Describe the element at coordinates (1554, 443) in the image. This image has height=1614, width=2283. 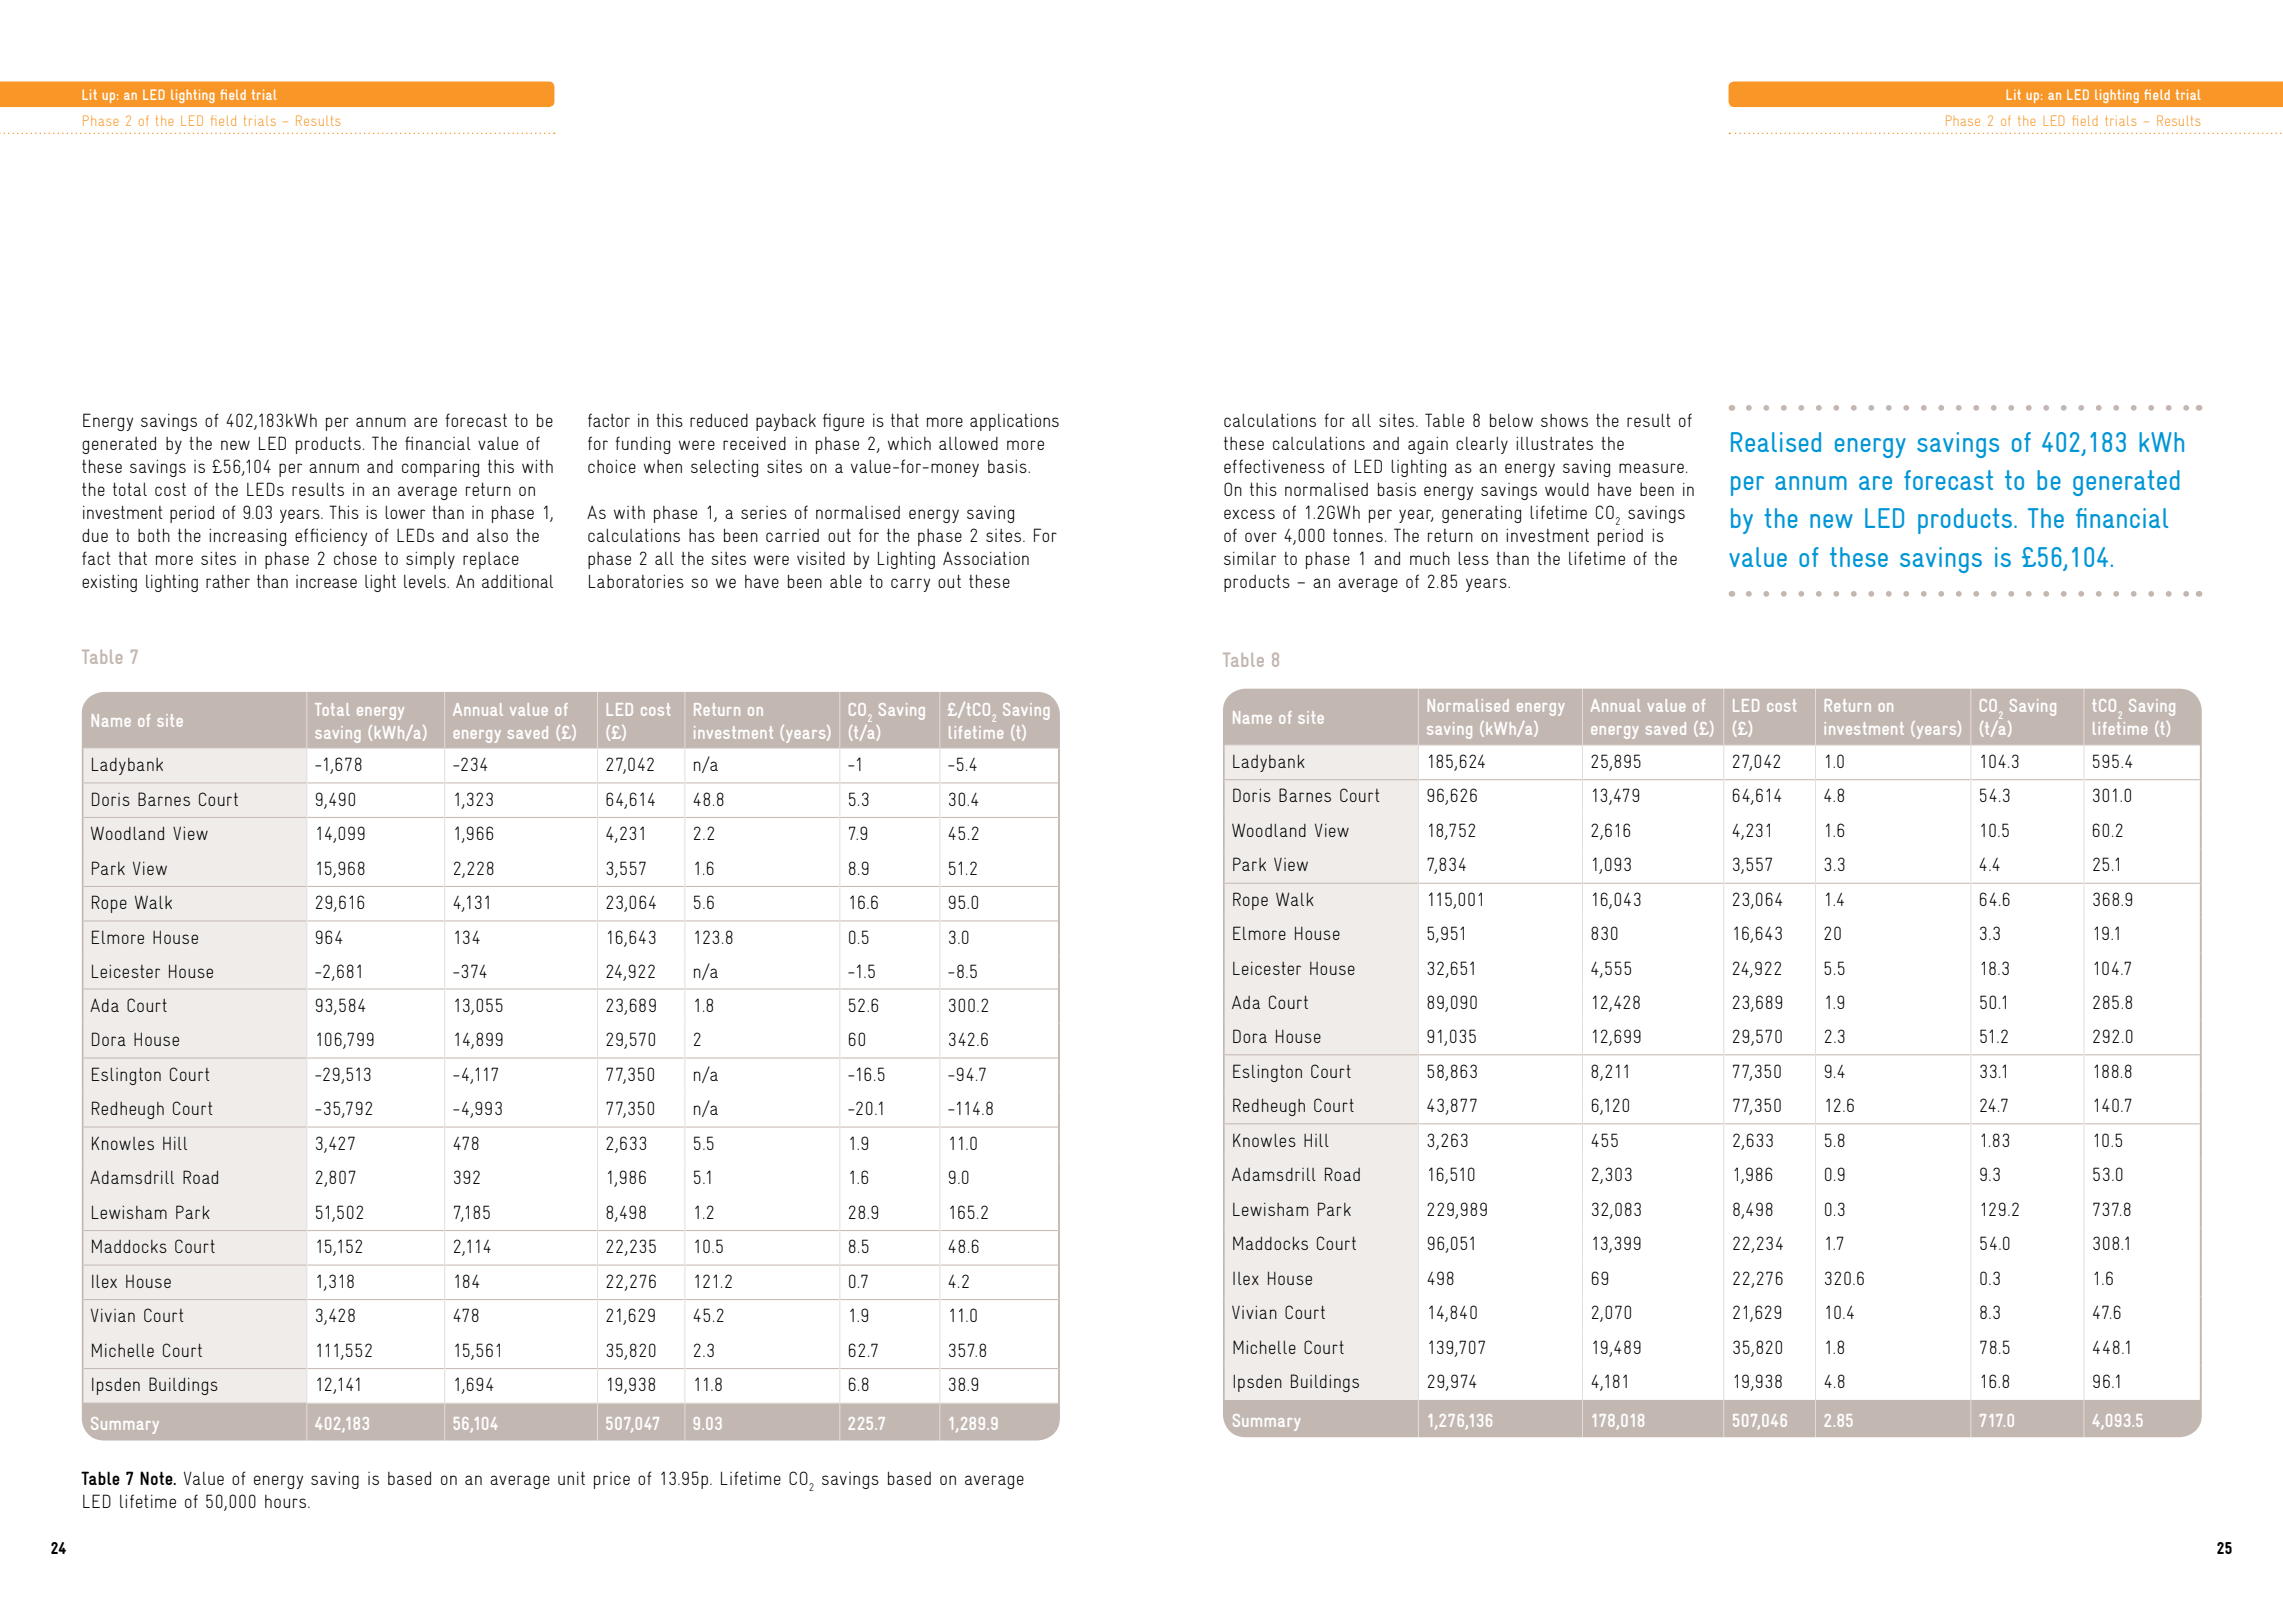
I see `illustrates` at that location.
